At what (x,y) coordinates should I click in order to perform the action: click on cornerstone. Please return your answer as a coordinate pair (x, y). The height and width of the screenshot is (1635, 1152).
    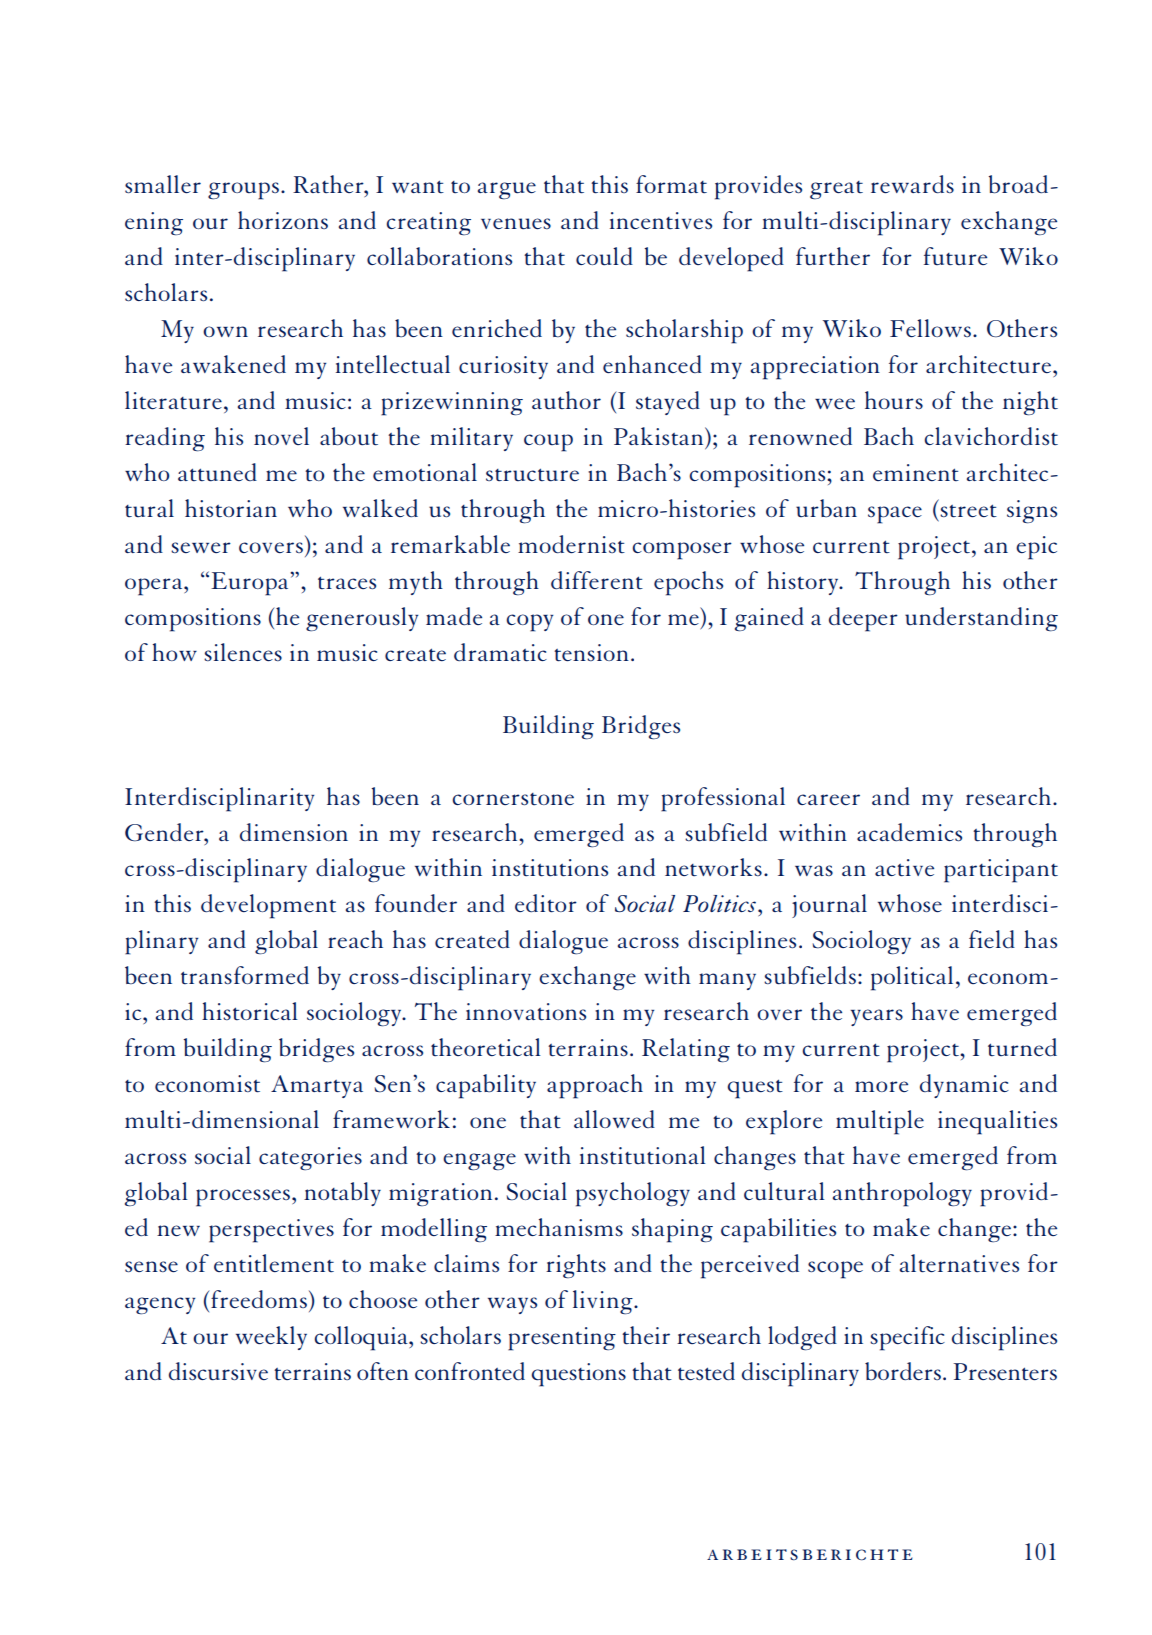
    Looking at the image, I should click on (513, 799).
